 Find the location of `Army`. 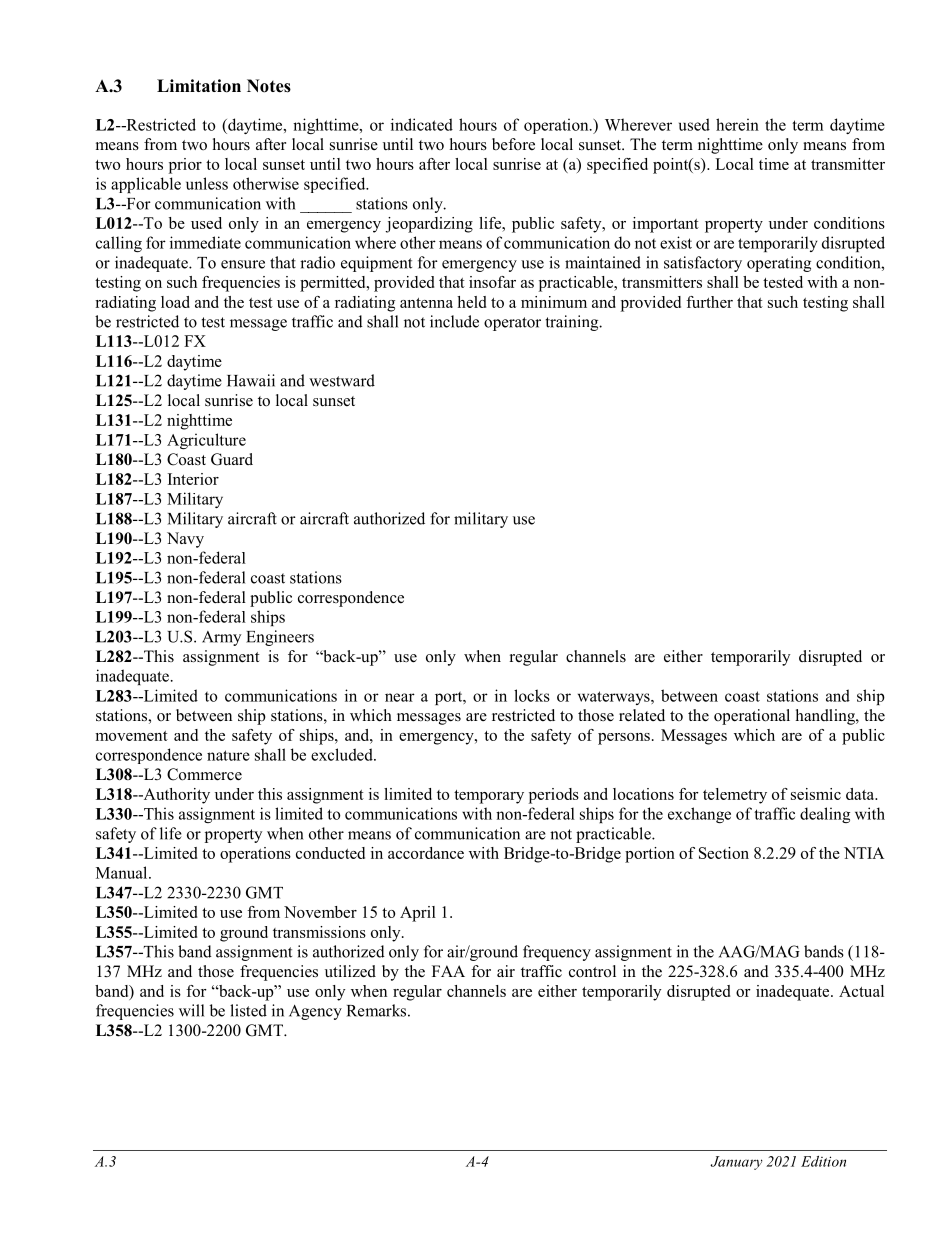

Army is located at coordinates (221, 638).
